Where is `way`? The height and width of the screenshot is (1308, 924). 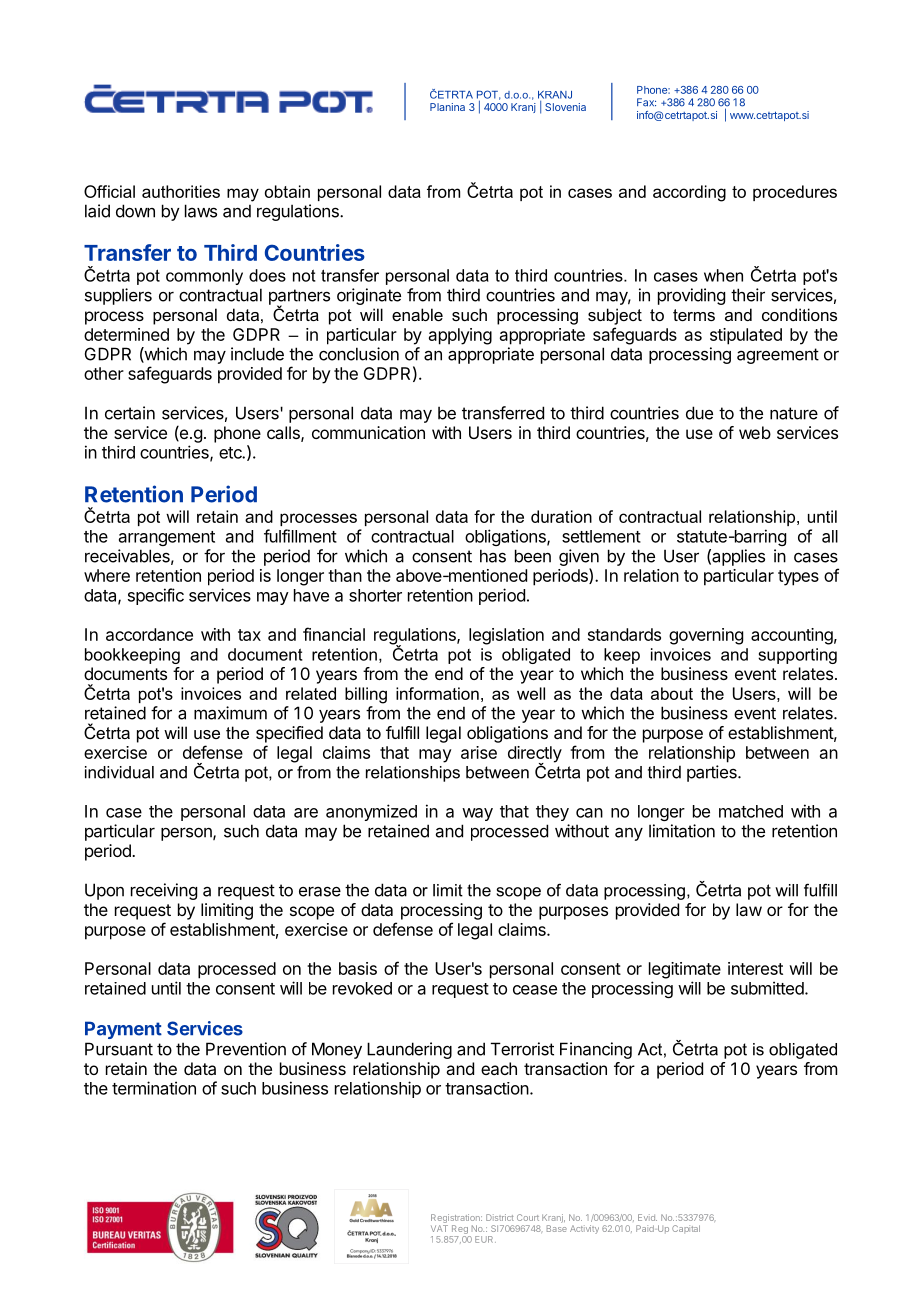
way is located at coordinates (477, 814).
